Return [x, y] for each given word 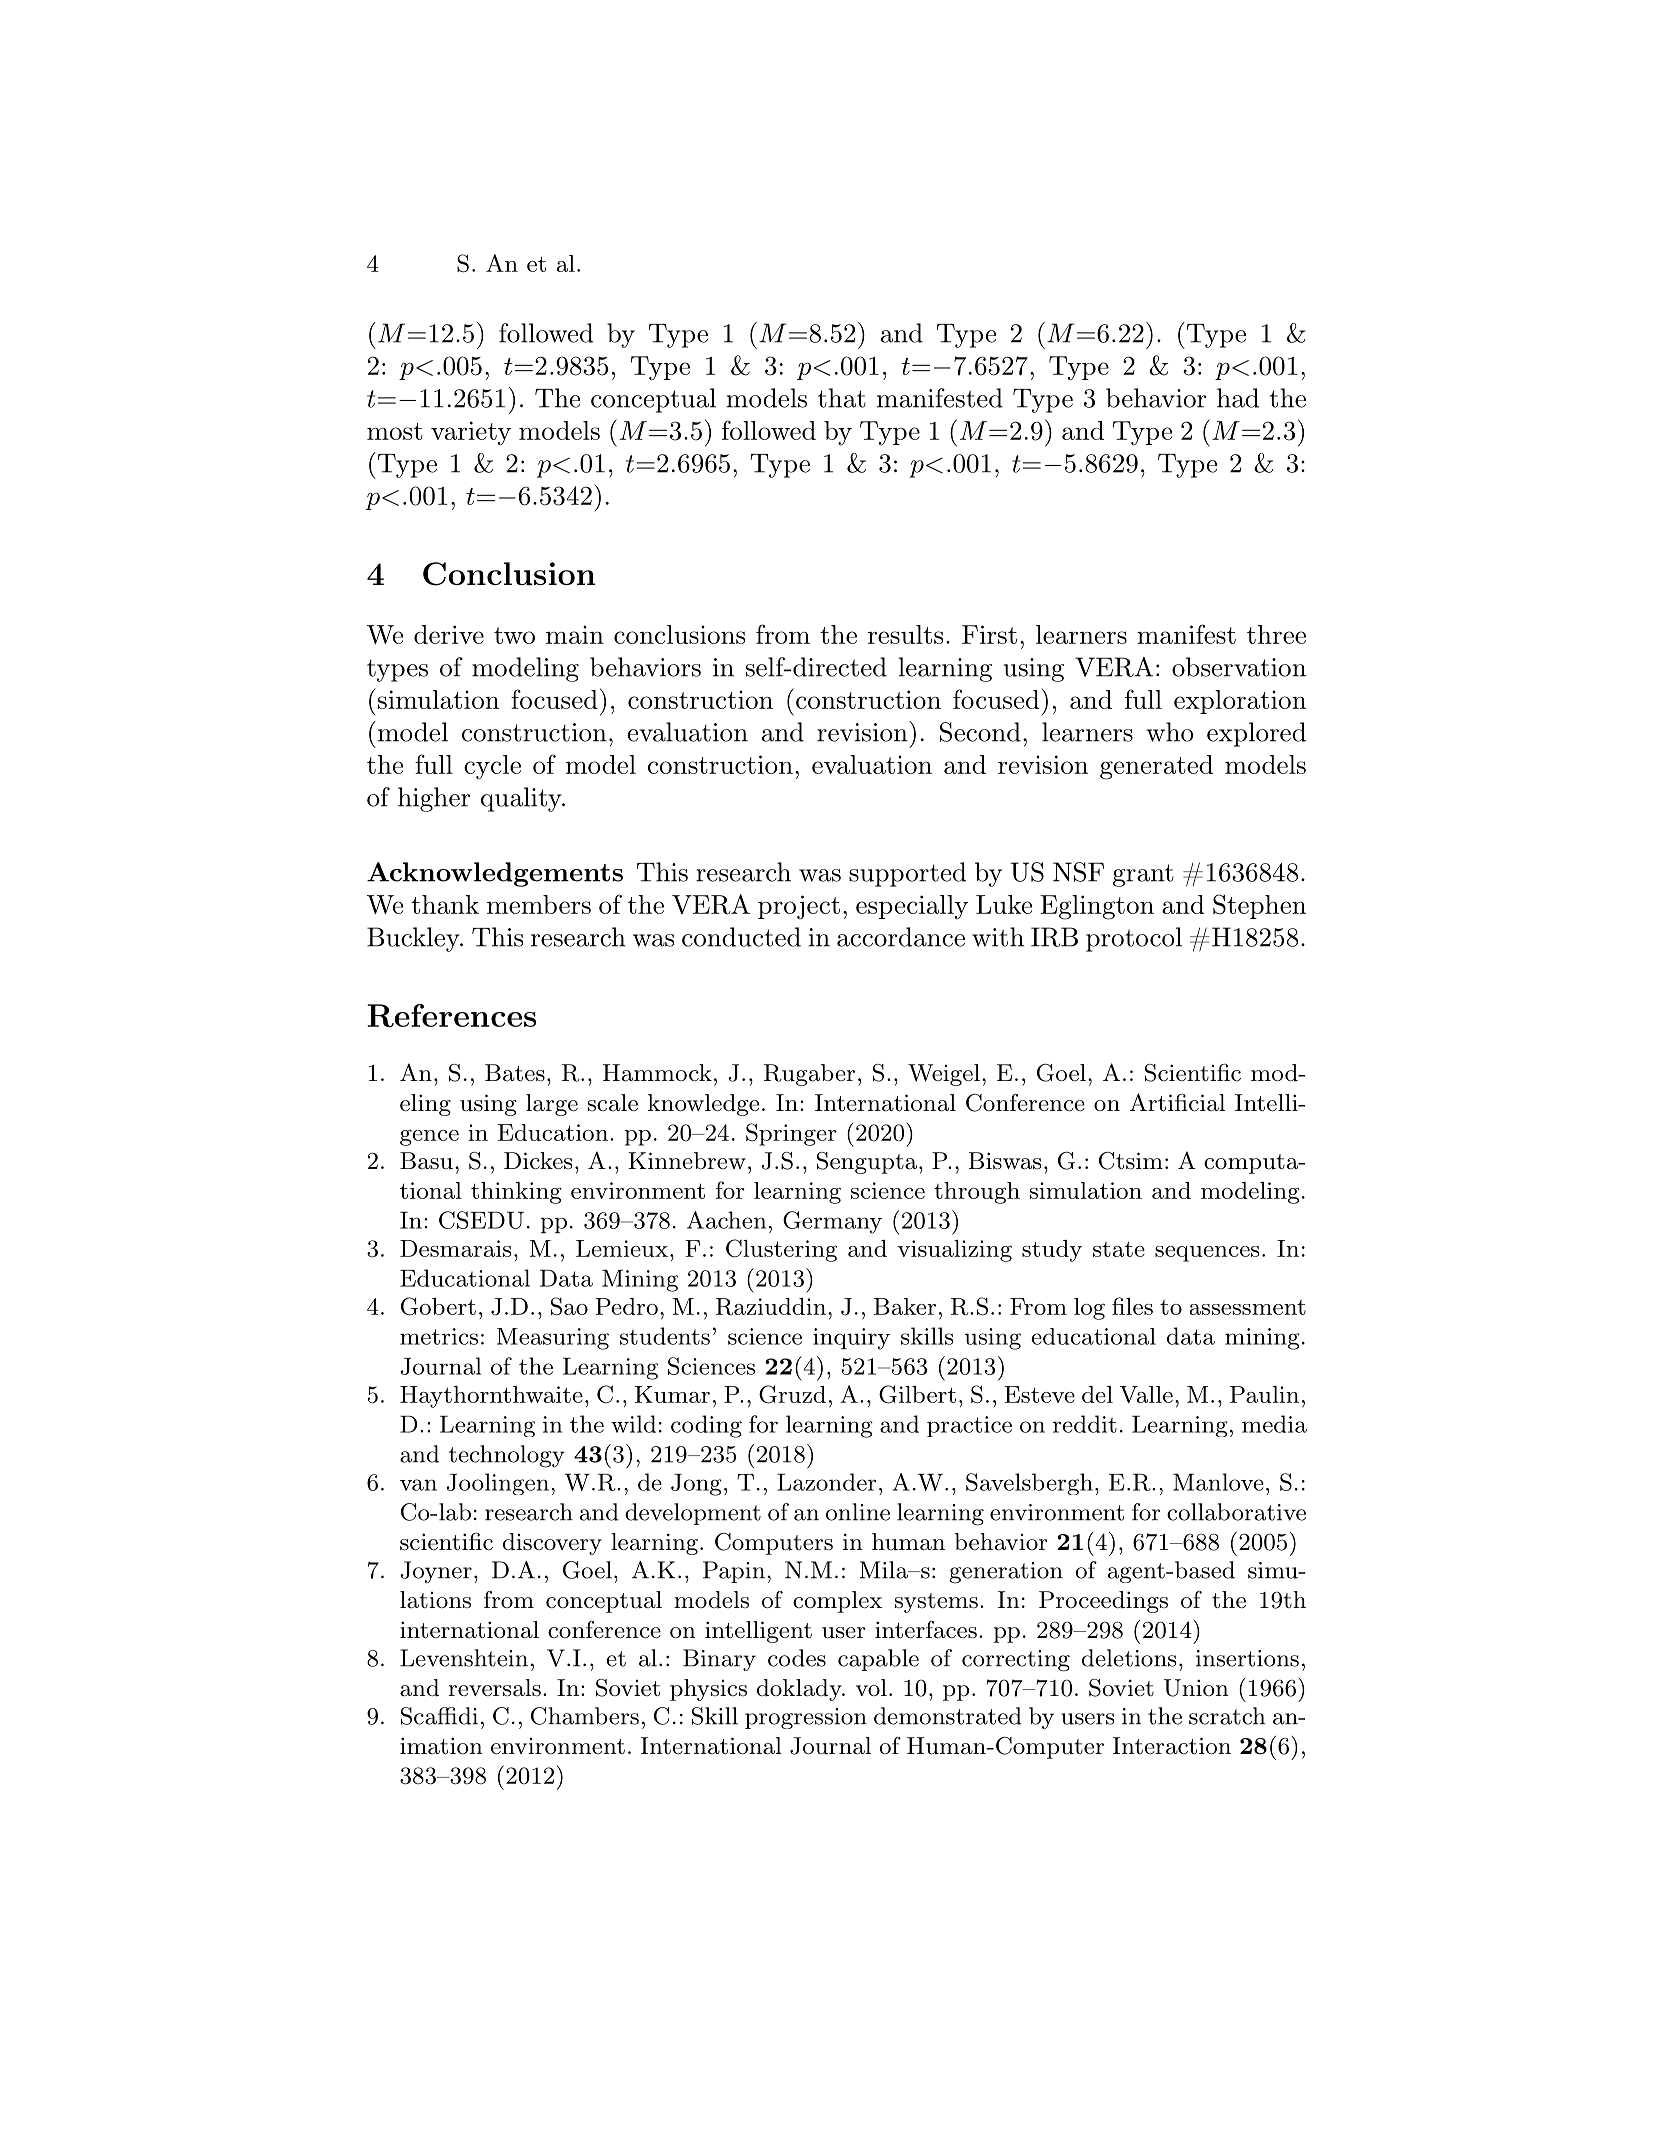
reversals [494, 1688]
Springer [791, 1134]
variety [471, 433]
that [842, 398]
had [1238, 398]
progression [806, 1718]
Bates [515, 1073]
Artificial [1177, 1102]
